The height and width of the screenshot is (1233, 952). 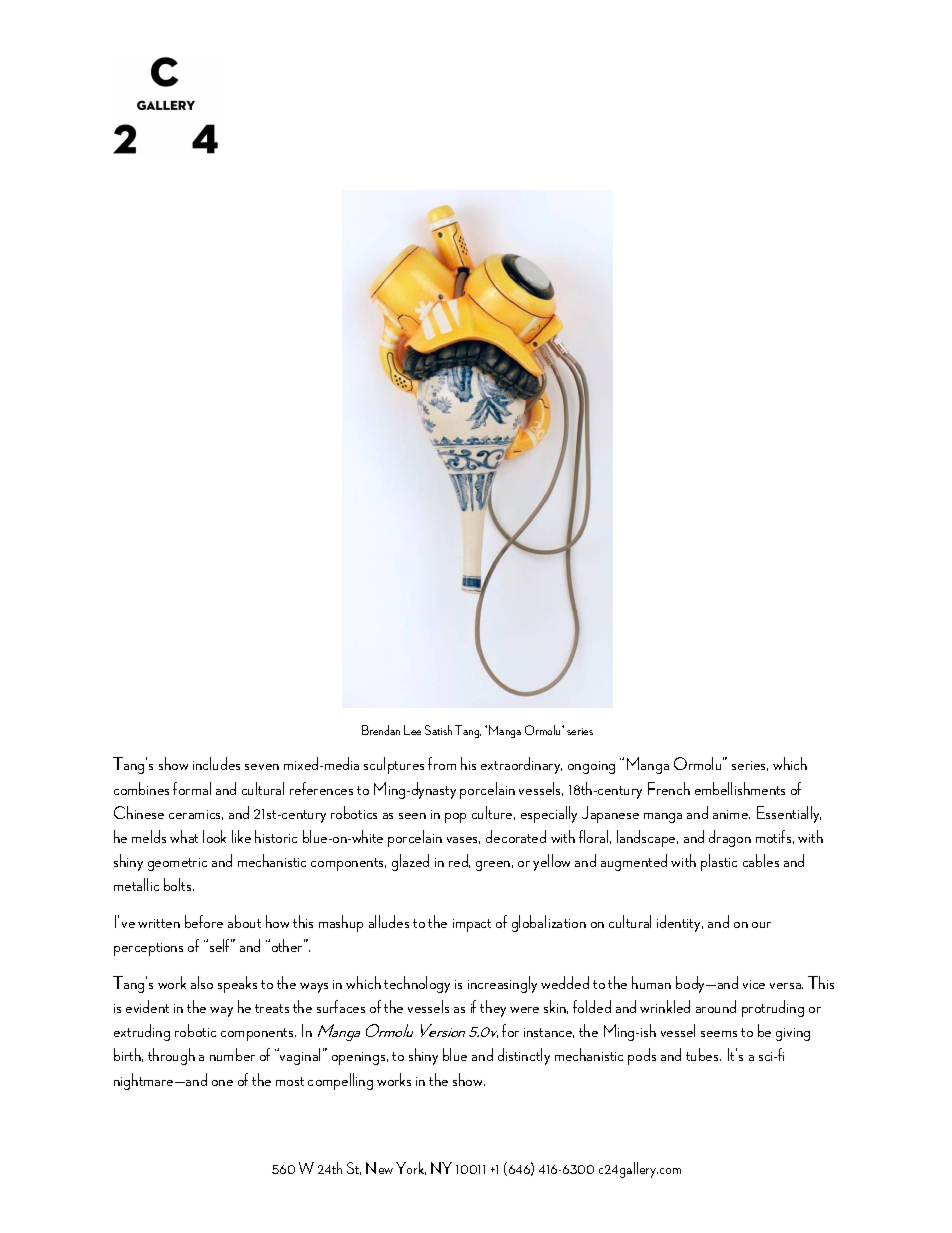 I want to click on glazed, so click(x=410, y=862).
